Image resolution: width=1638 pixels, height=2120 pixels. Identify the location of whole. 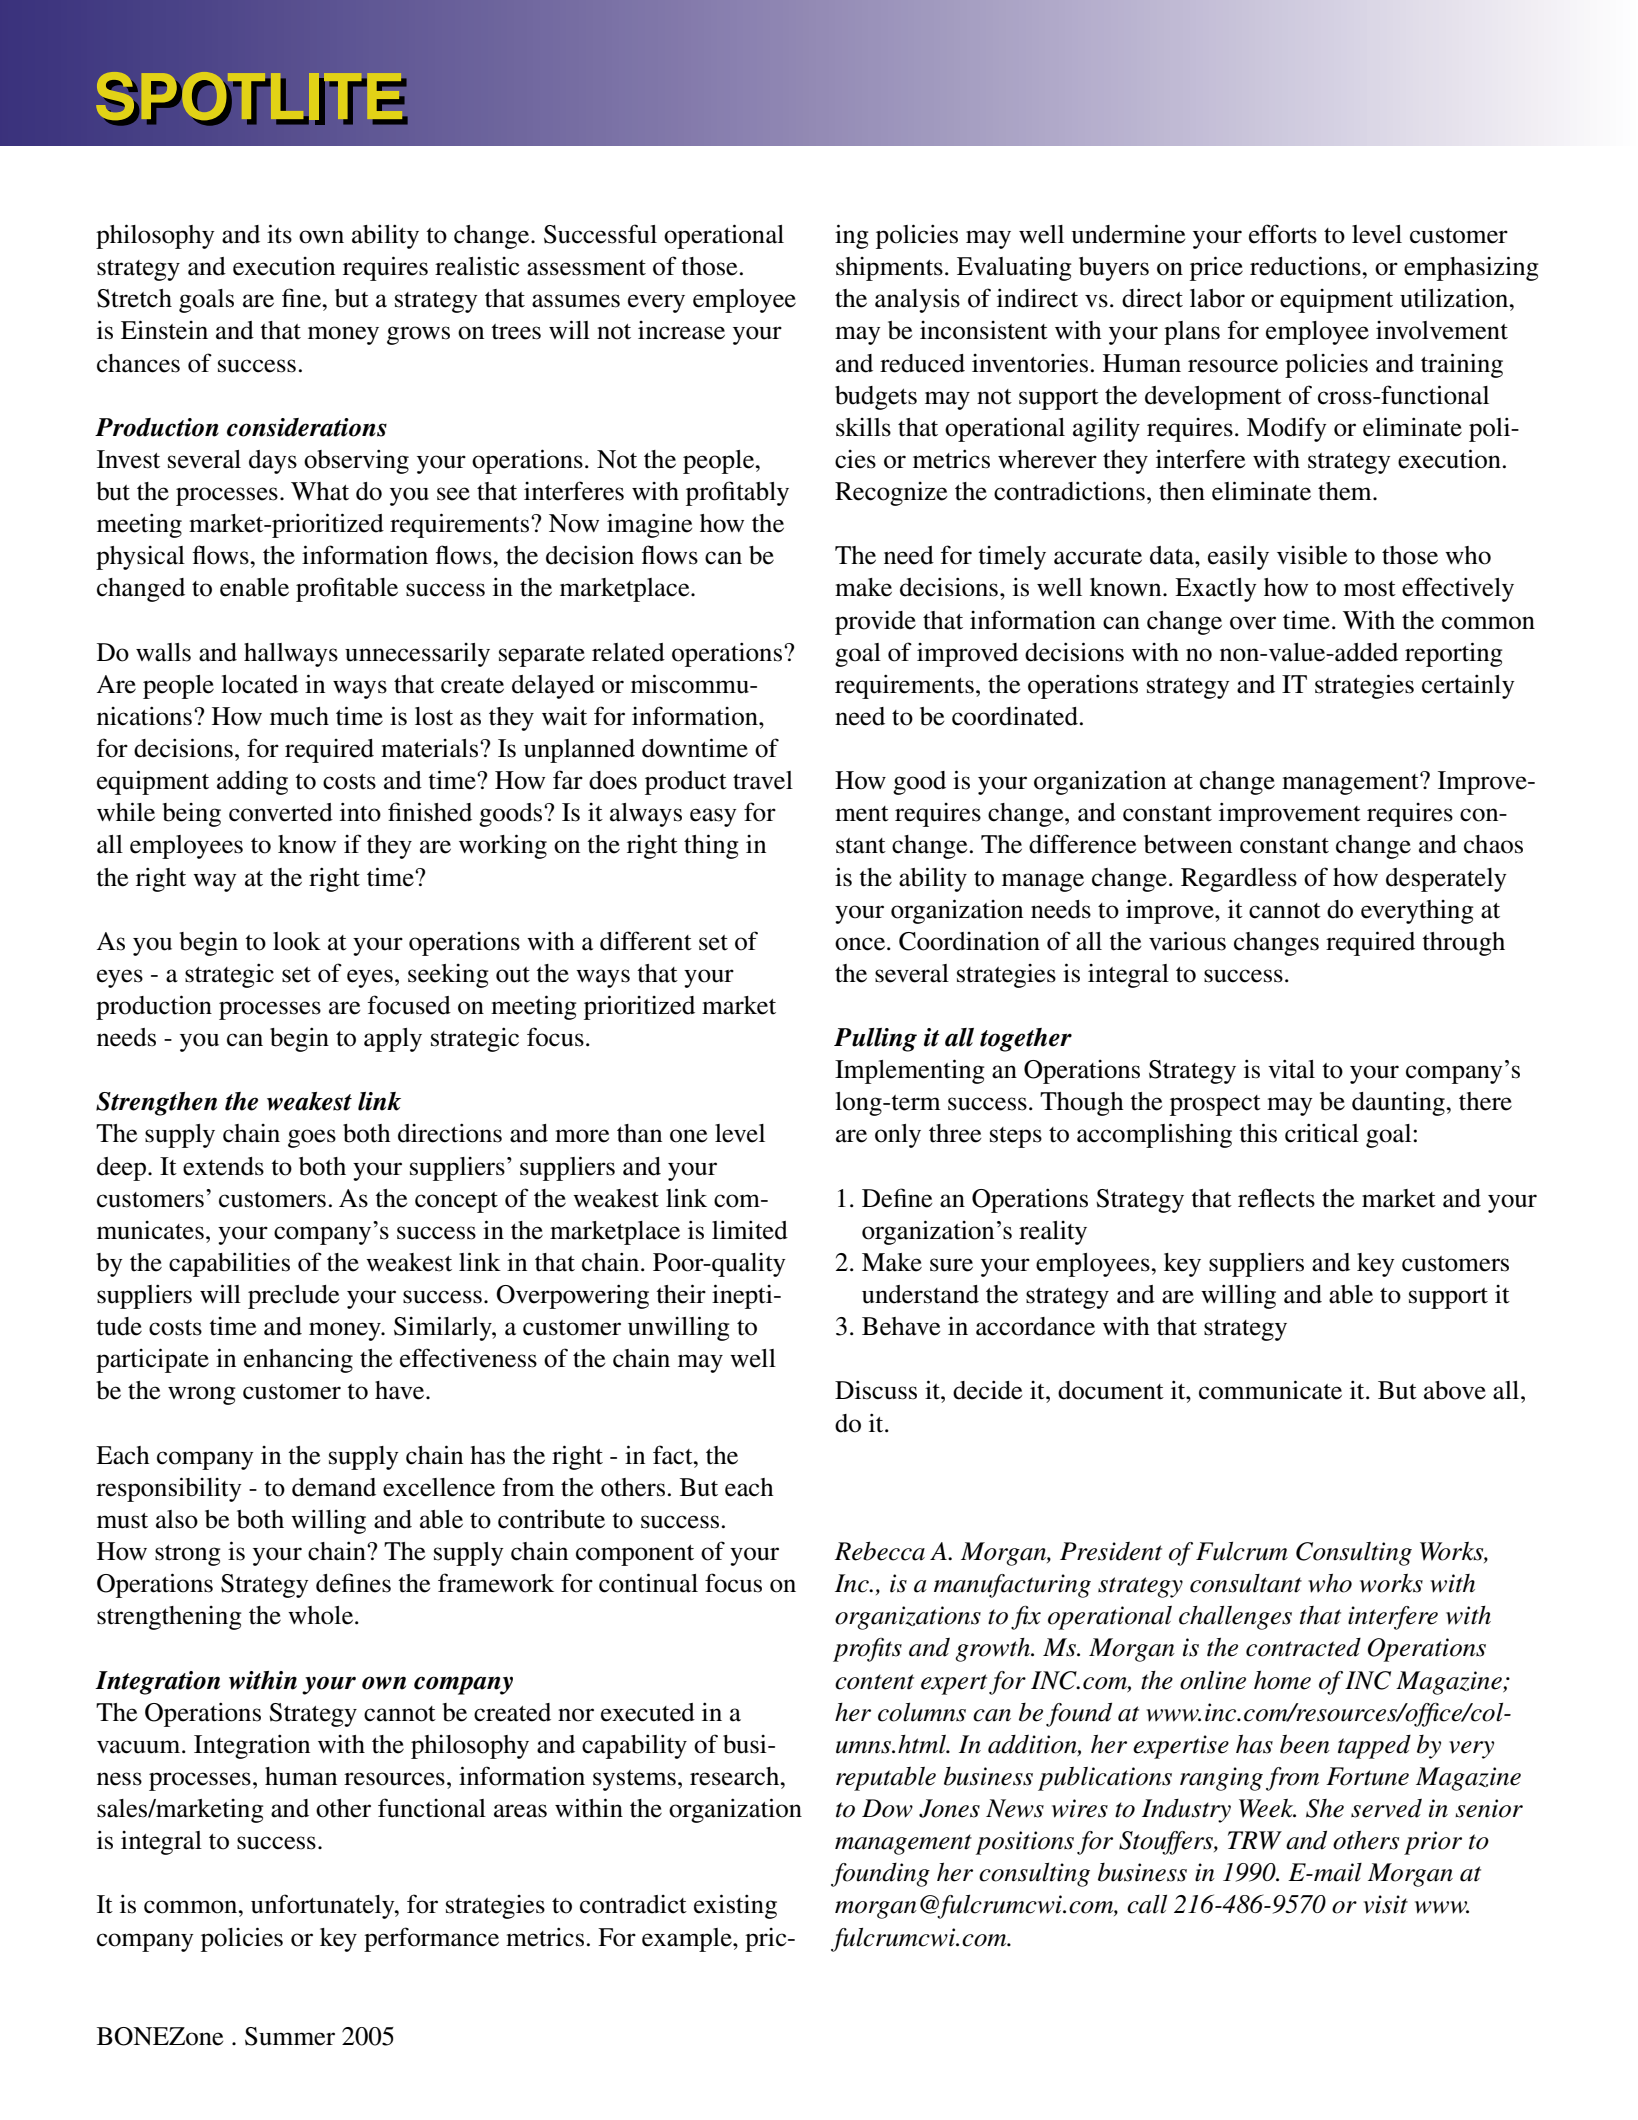
(320, 1615).
